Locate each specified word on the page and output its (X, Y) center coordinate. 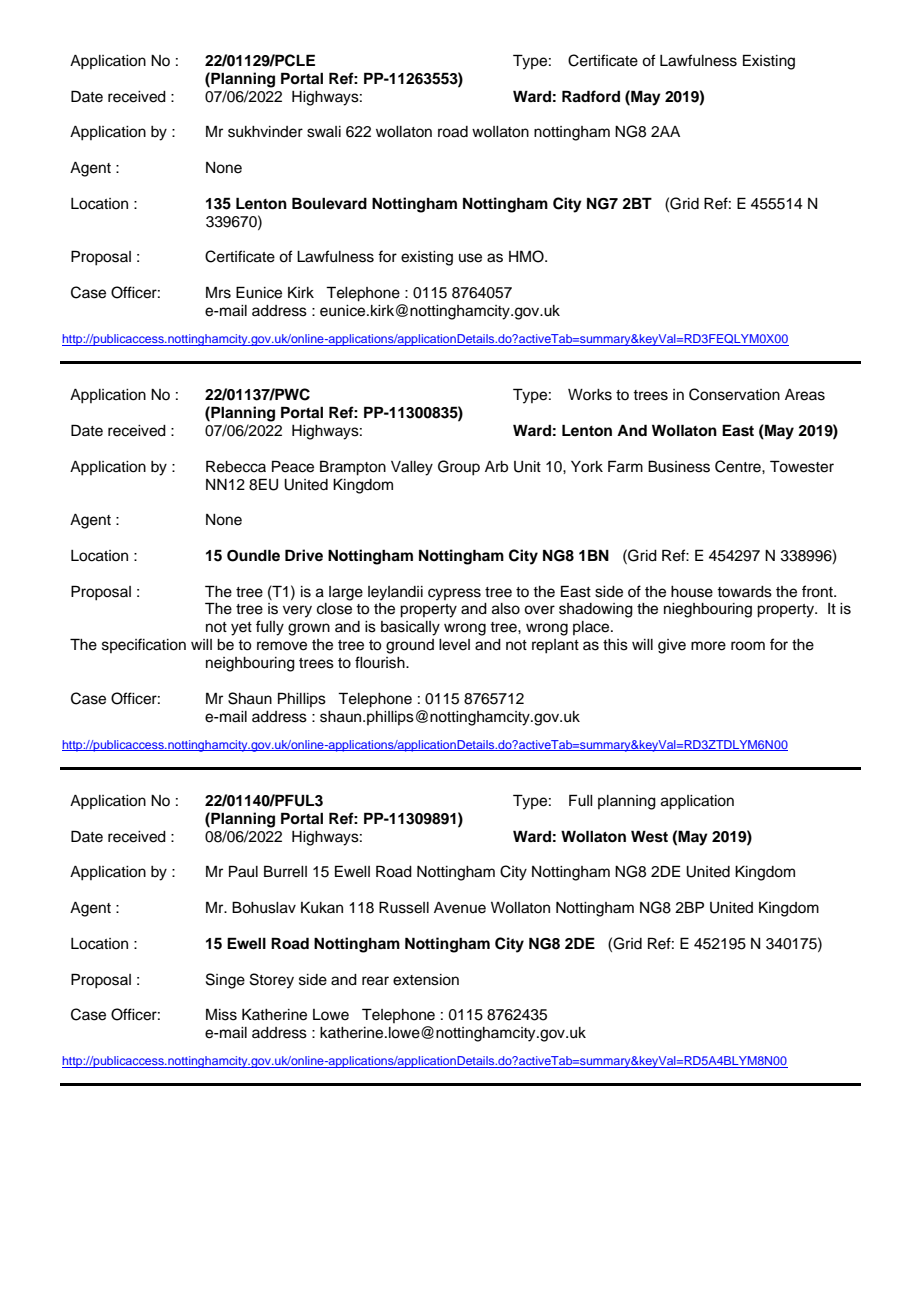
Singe (225, 981)
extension (426, 980)
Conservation (734, 394)
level (454, 645)
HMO (527, 256)
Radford (591, 96)
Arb (496, 467)
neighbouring (250, 664)
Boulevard (329, 203)
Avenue (460, 908)
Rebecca (236, 466)
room (748, 646)
